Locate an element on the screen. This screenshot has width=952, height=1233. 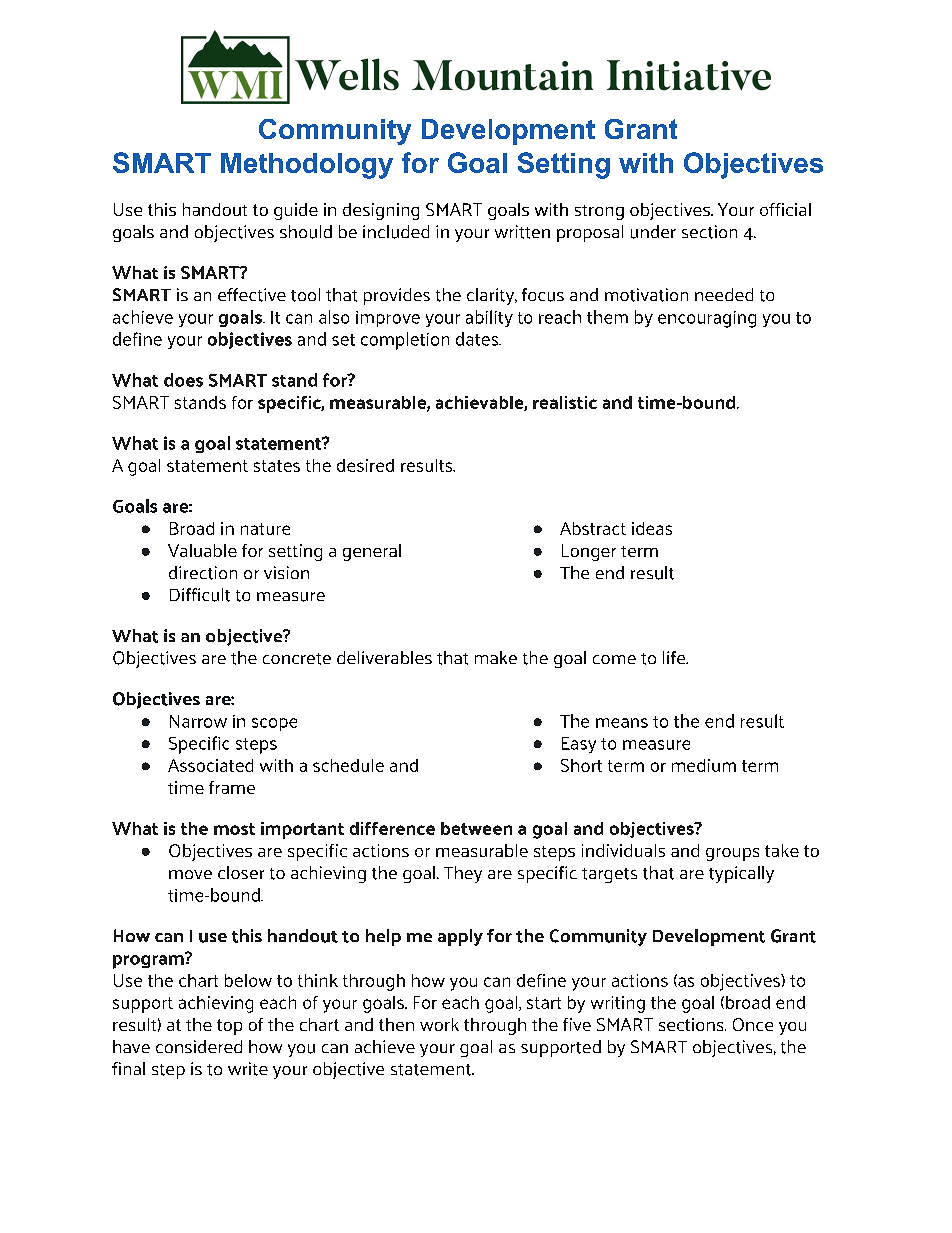
guide is located at coordinates (296, 211).
